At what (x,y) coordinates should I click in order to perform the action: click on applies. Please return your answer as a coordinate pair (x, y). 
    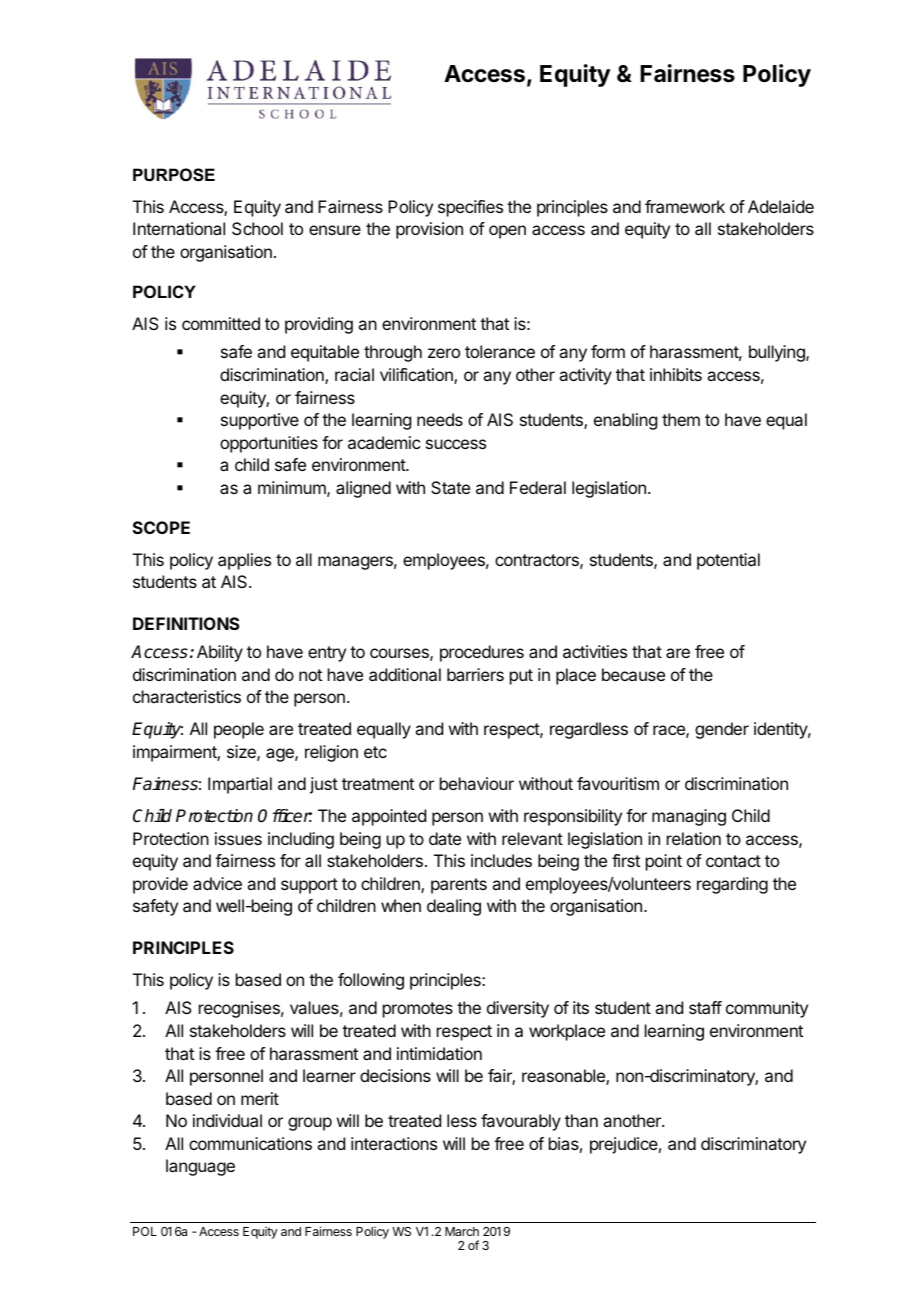
    Looking at the image, I should click on (244, 561).
